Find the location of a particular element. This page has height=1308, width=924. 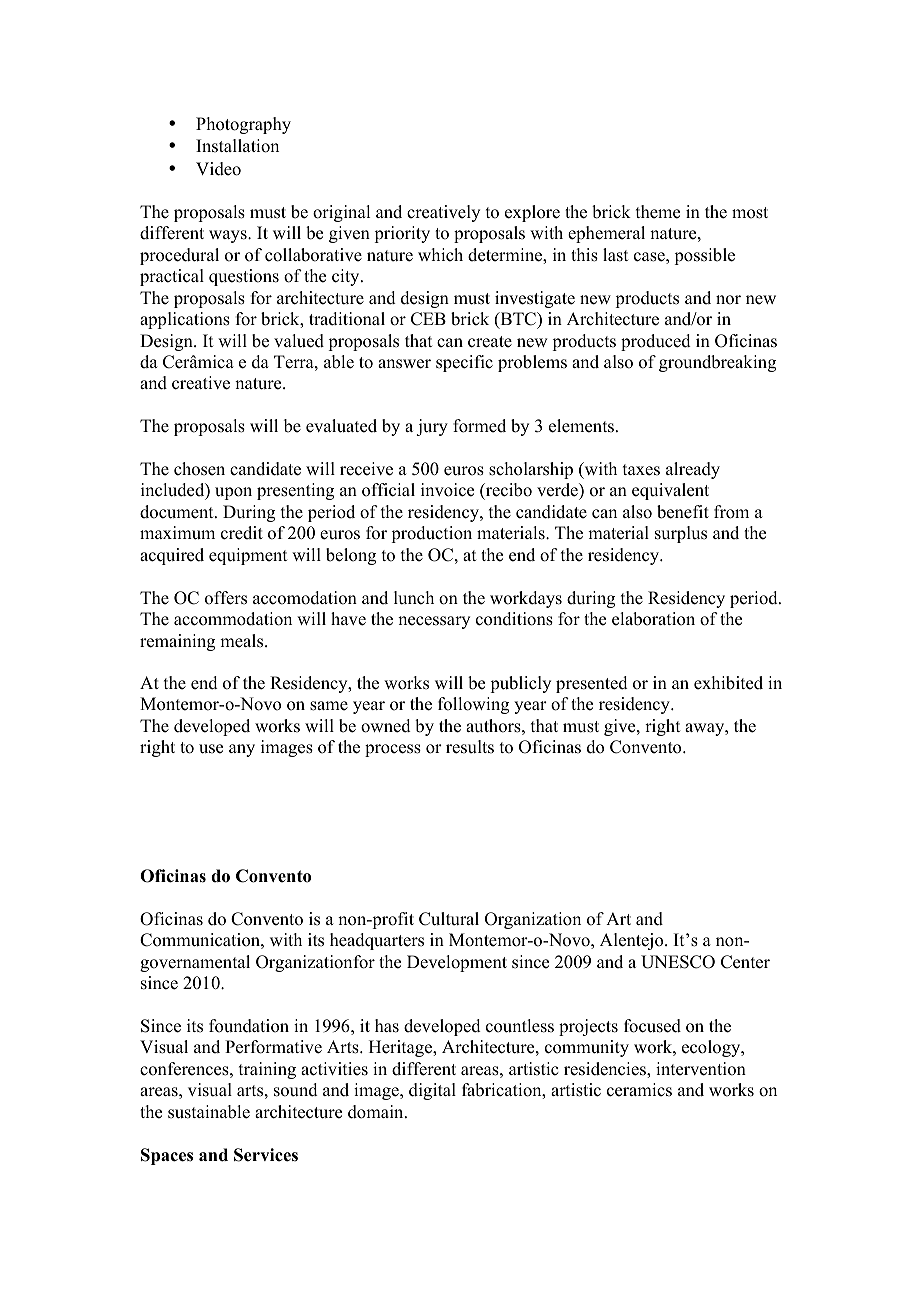

meals is located at coordinates (243, 641).
